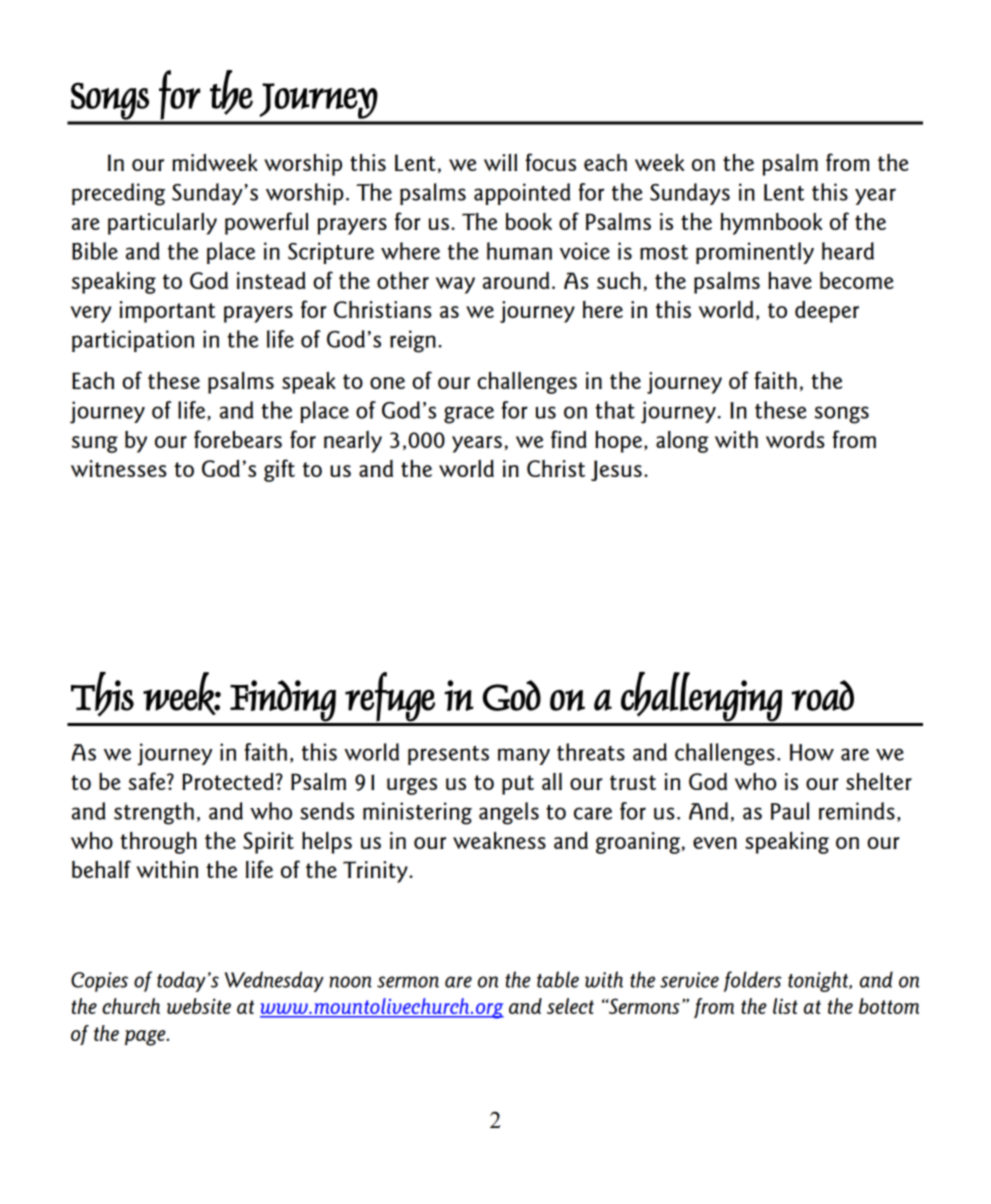 Image resolution: width=991 pixels, height=1204 pixels. I want to click on select, so click(570, 1006).
